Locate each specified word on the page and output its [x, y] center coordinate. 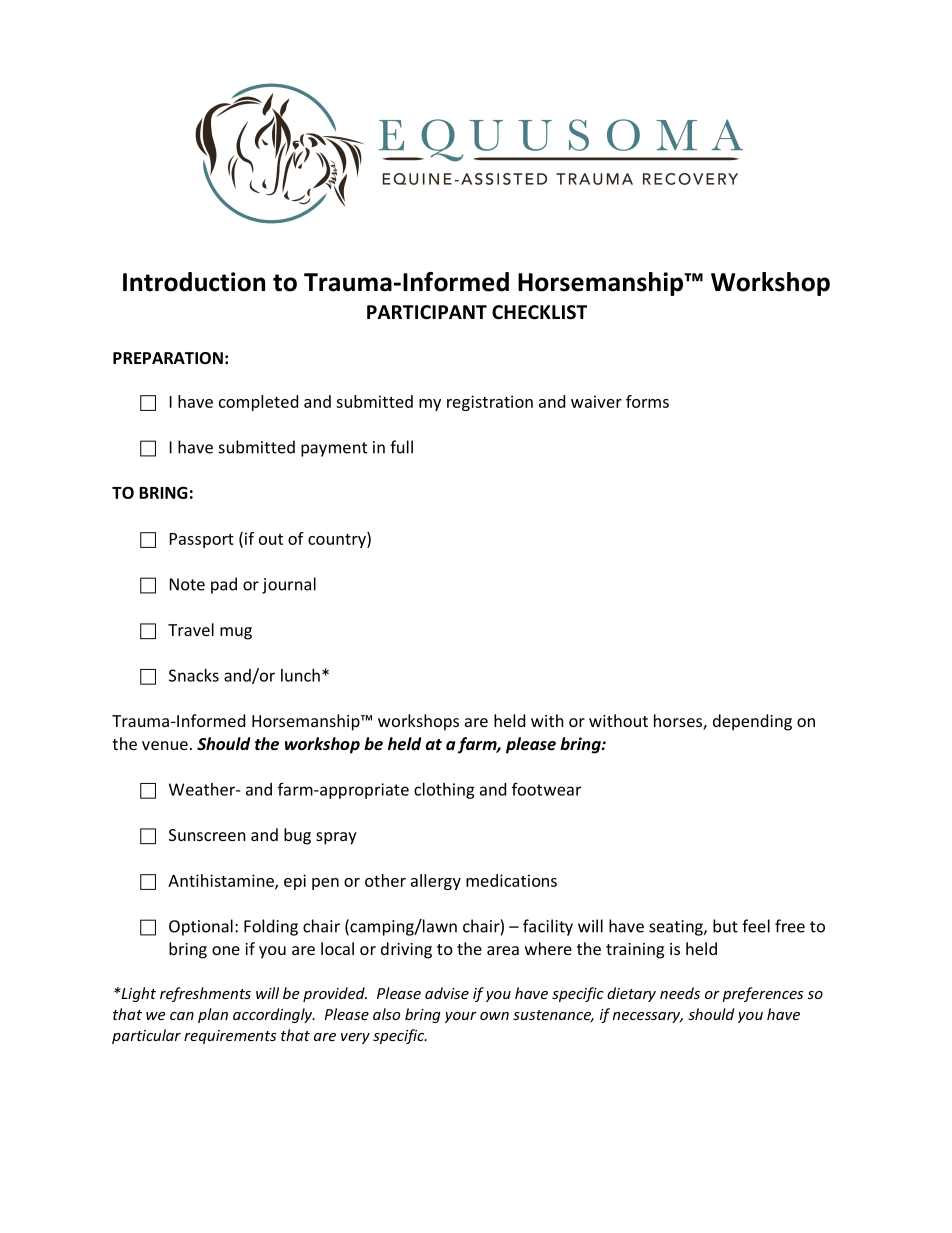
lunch [300, 675]
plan [213, 1015]
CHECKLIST [539, 312]
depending [752, 722]
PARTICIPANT [427, 312]
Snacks [194, 675]
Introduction [194, 282]
